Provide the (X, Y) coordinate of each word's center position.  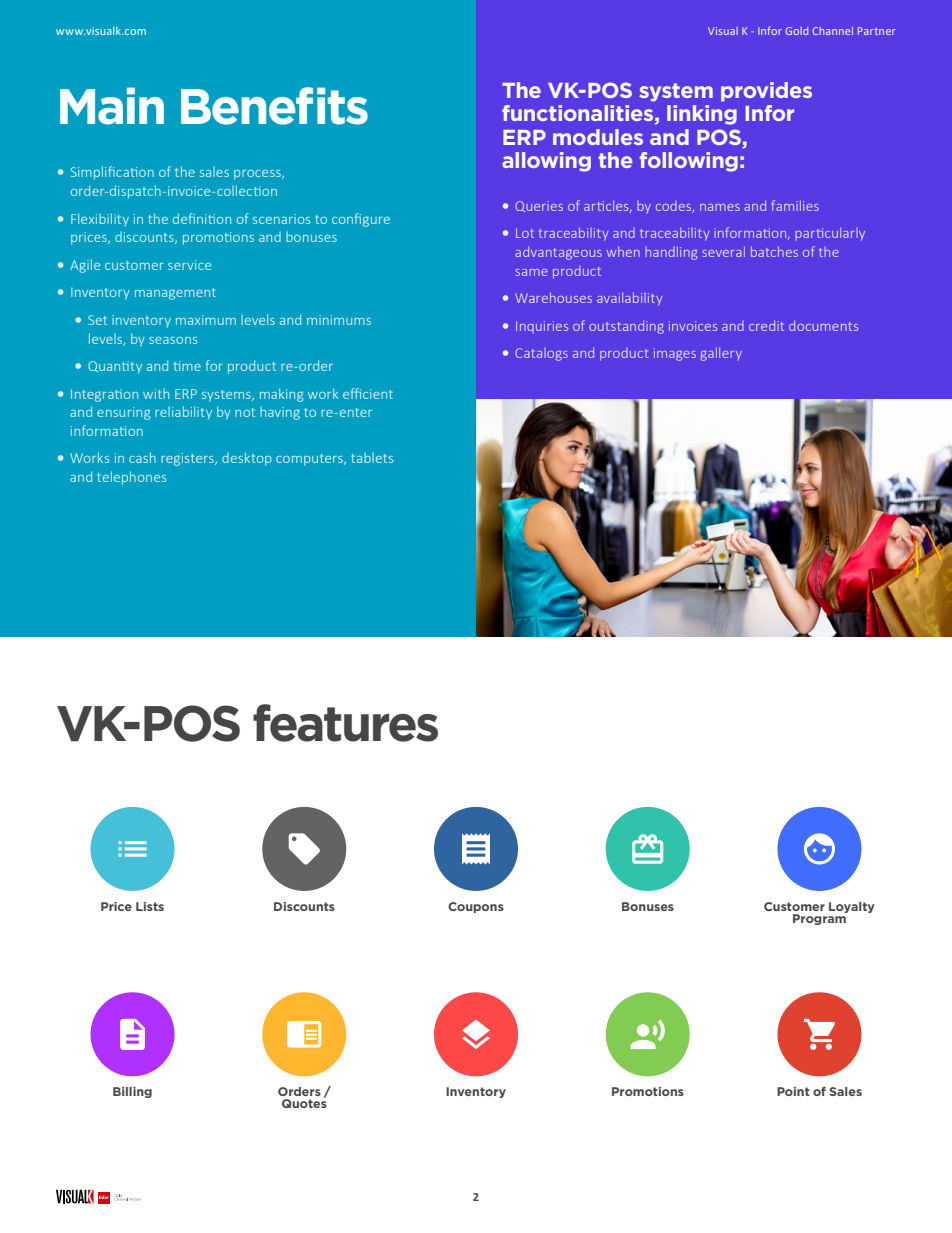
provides (766, 92)
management (175, 294)
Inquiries (542, 327)
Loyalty (852, 907)
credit (766, 325)
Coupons (476, 907)
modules (598, 137)
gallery (721, 354)
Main (112, 106)
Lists (150, 906)
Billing (132, 1092)
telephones (131, 478)
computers (310, 460)
